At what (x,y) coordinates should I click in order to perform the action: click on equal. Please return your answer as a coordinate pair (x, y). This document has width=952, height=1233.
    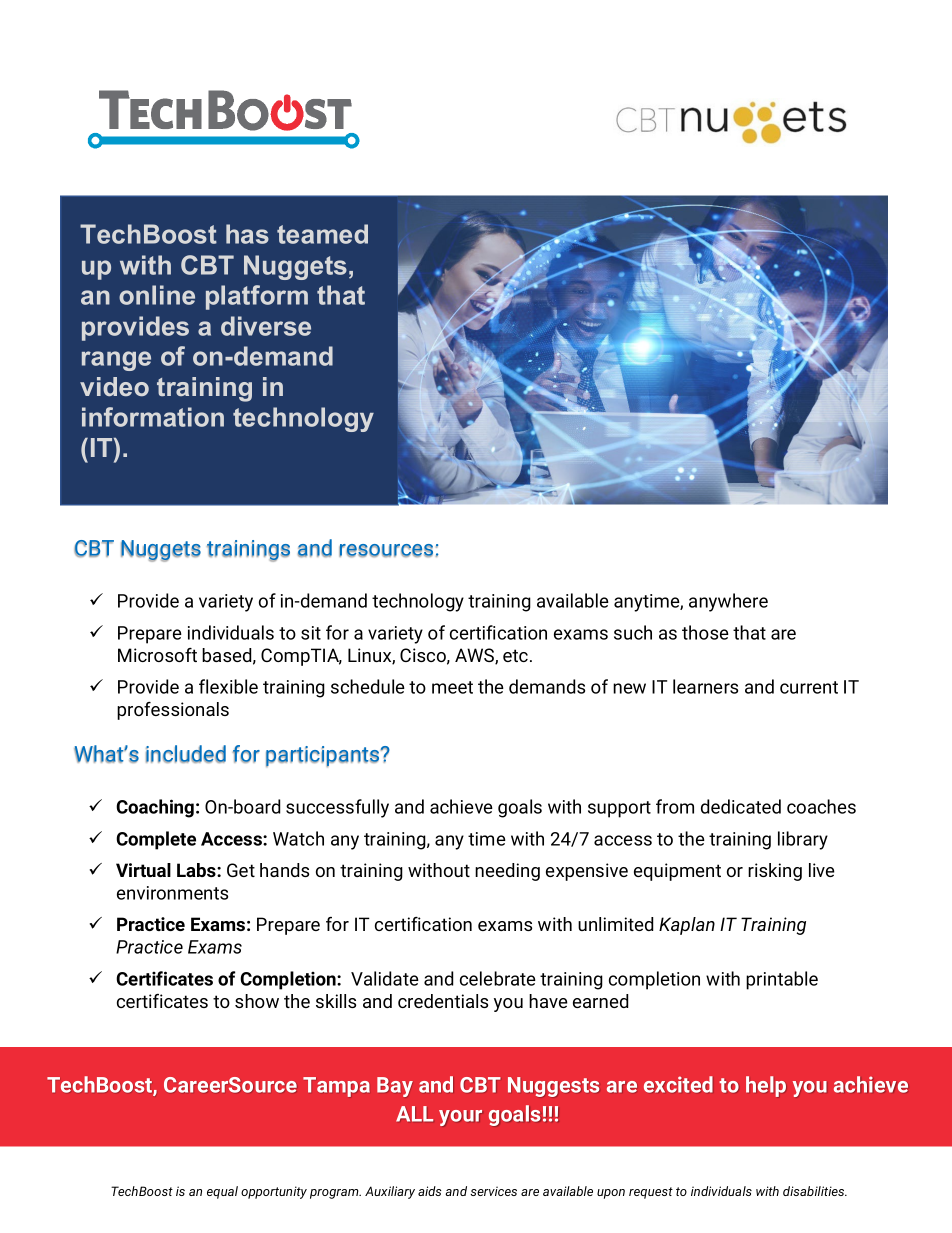
    Looking at the image, I should click on (222, 1192).
